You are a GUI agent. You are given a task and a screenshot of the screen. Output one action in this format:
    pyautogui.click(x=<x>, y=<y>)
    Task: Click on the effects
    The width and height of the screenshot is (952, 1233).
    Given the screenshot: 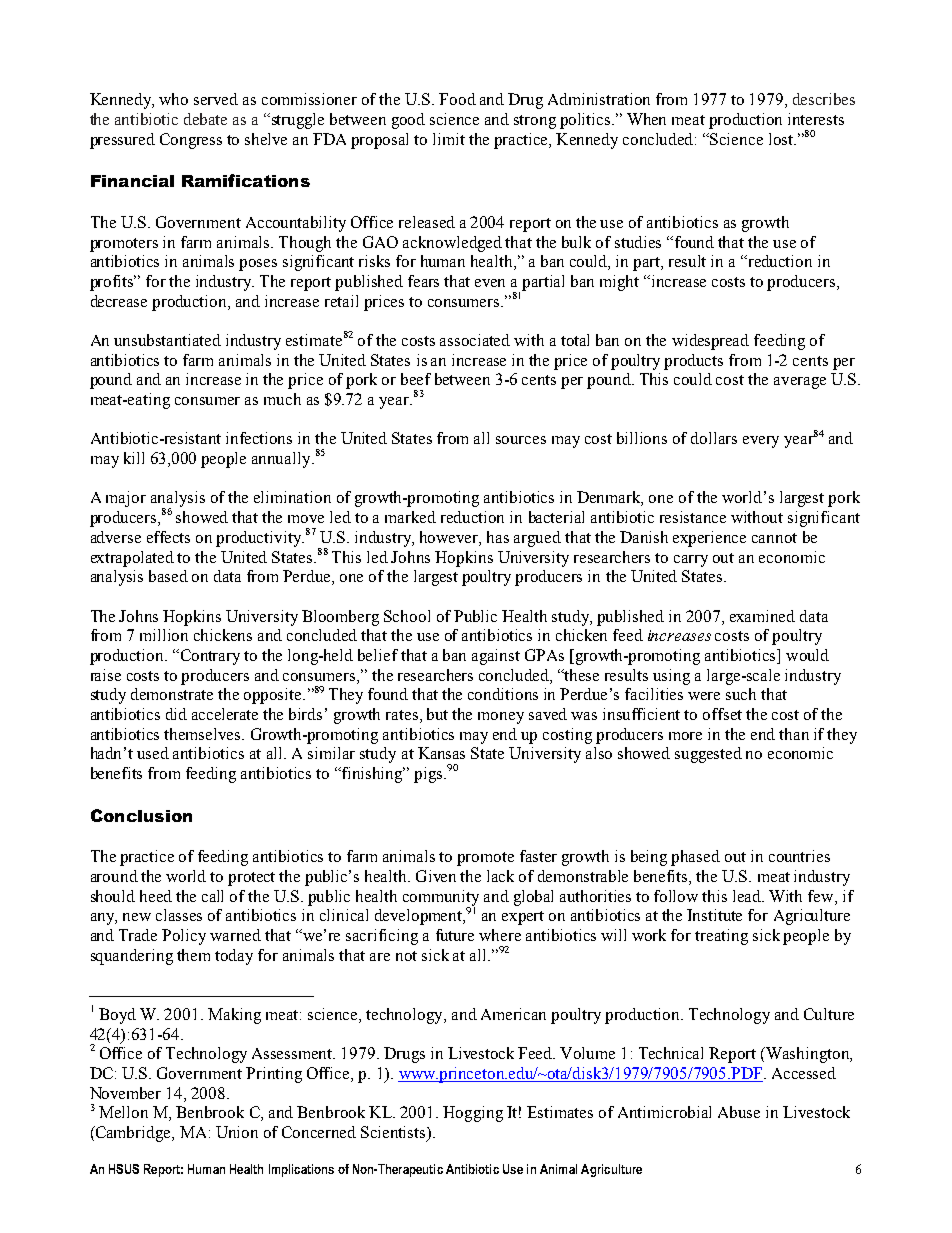 What is the action you would take?
    pyautogui.click(x=168, y=537)
